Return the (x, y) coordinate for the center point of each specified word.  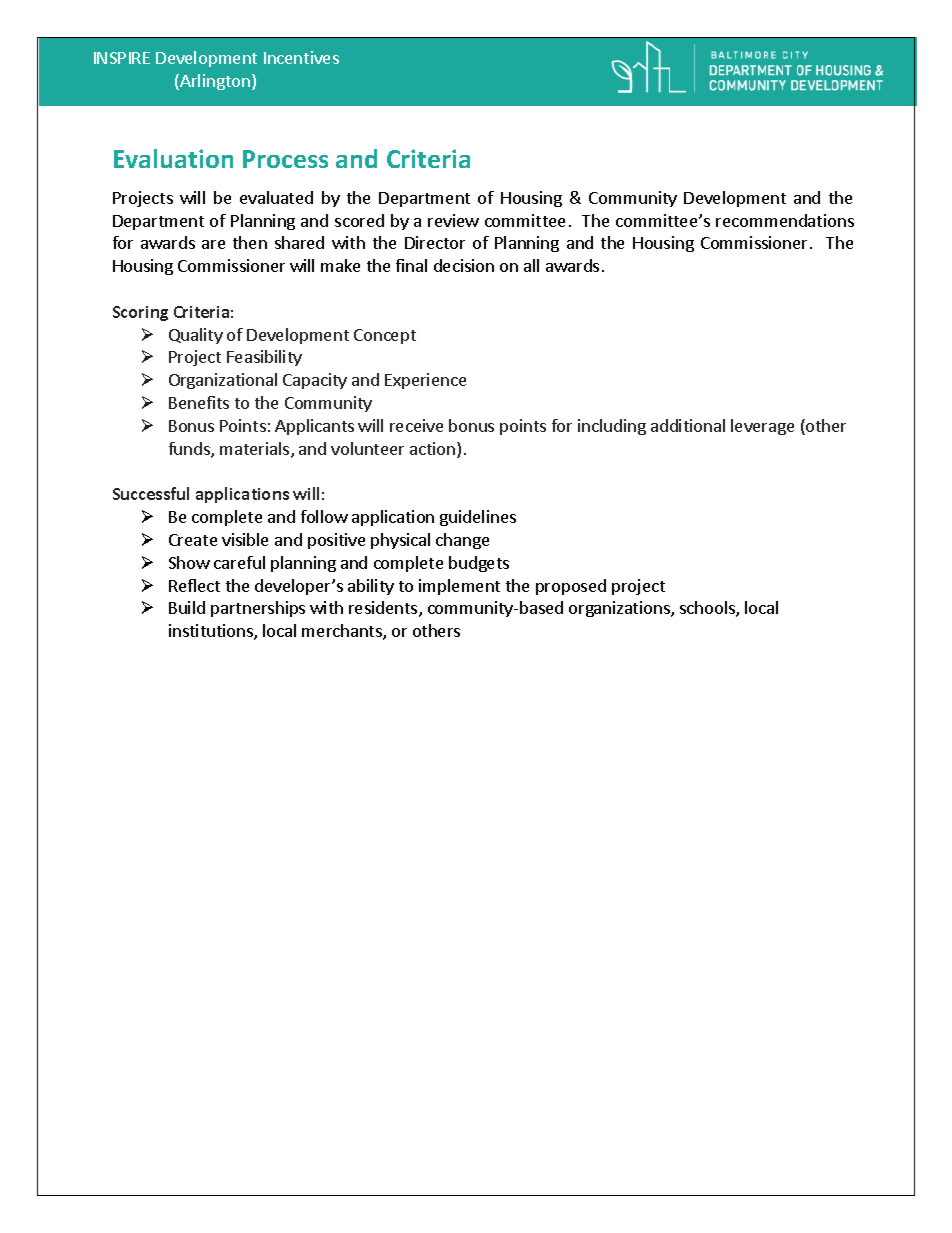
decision (464, 265)
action (434, 450)
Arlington (214, 82)
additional (688, 425)
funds (190, 450)
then (250, 242)
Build (187, 607)
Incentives (301, 57)
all (531, 265)
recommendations (785, 220)
